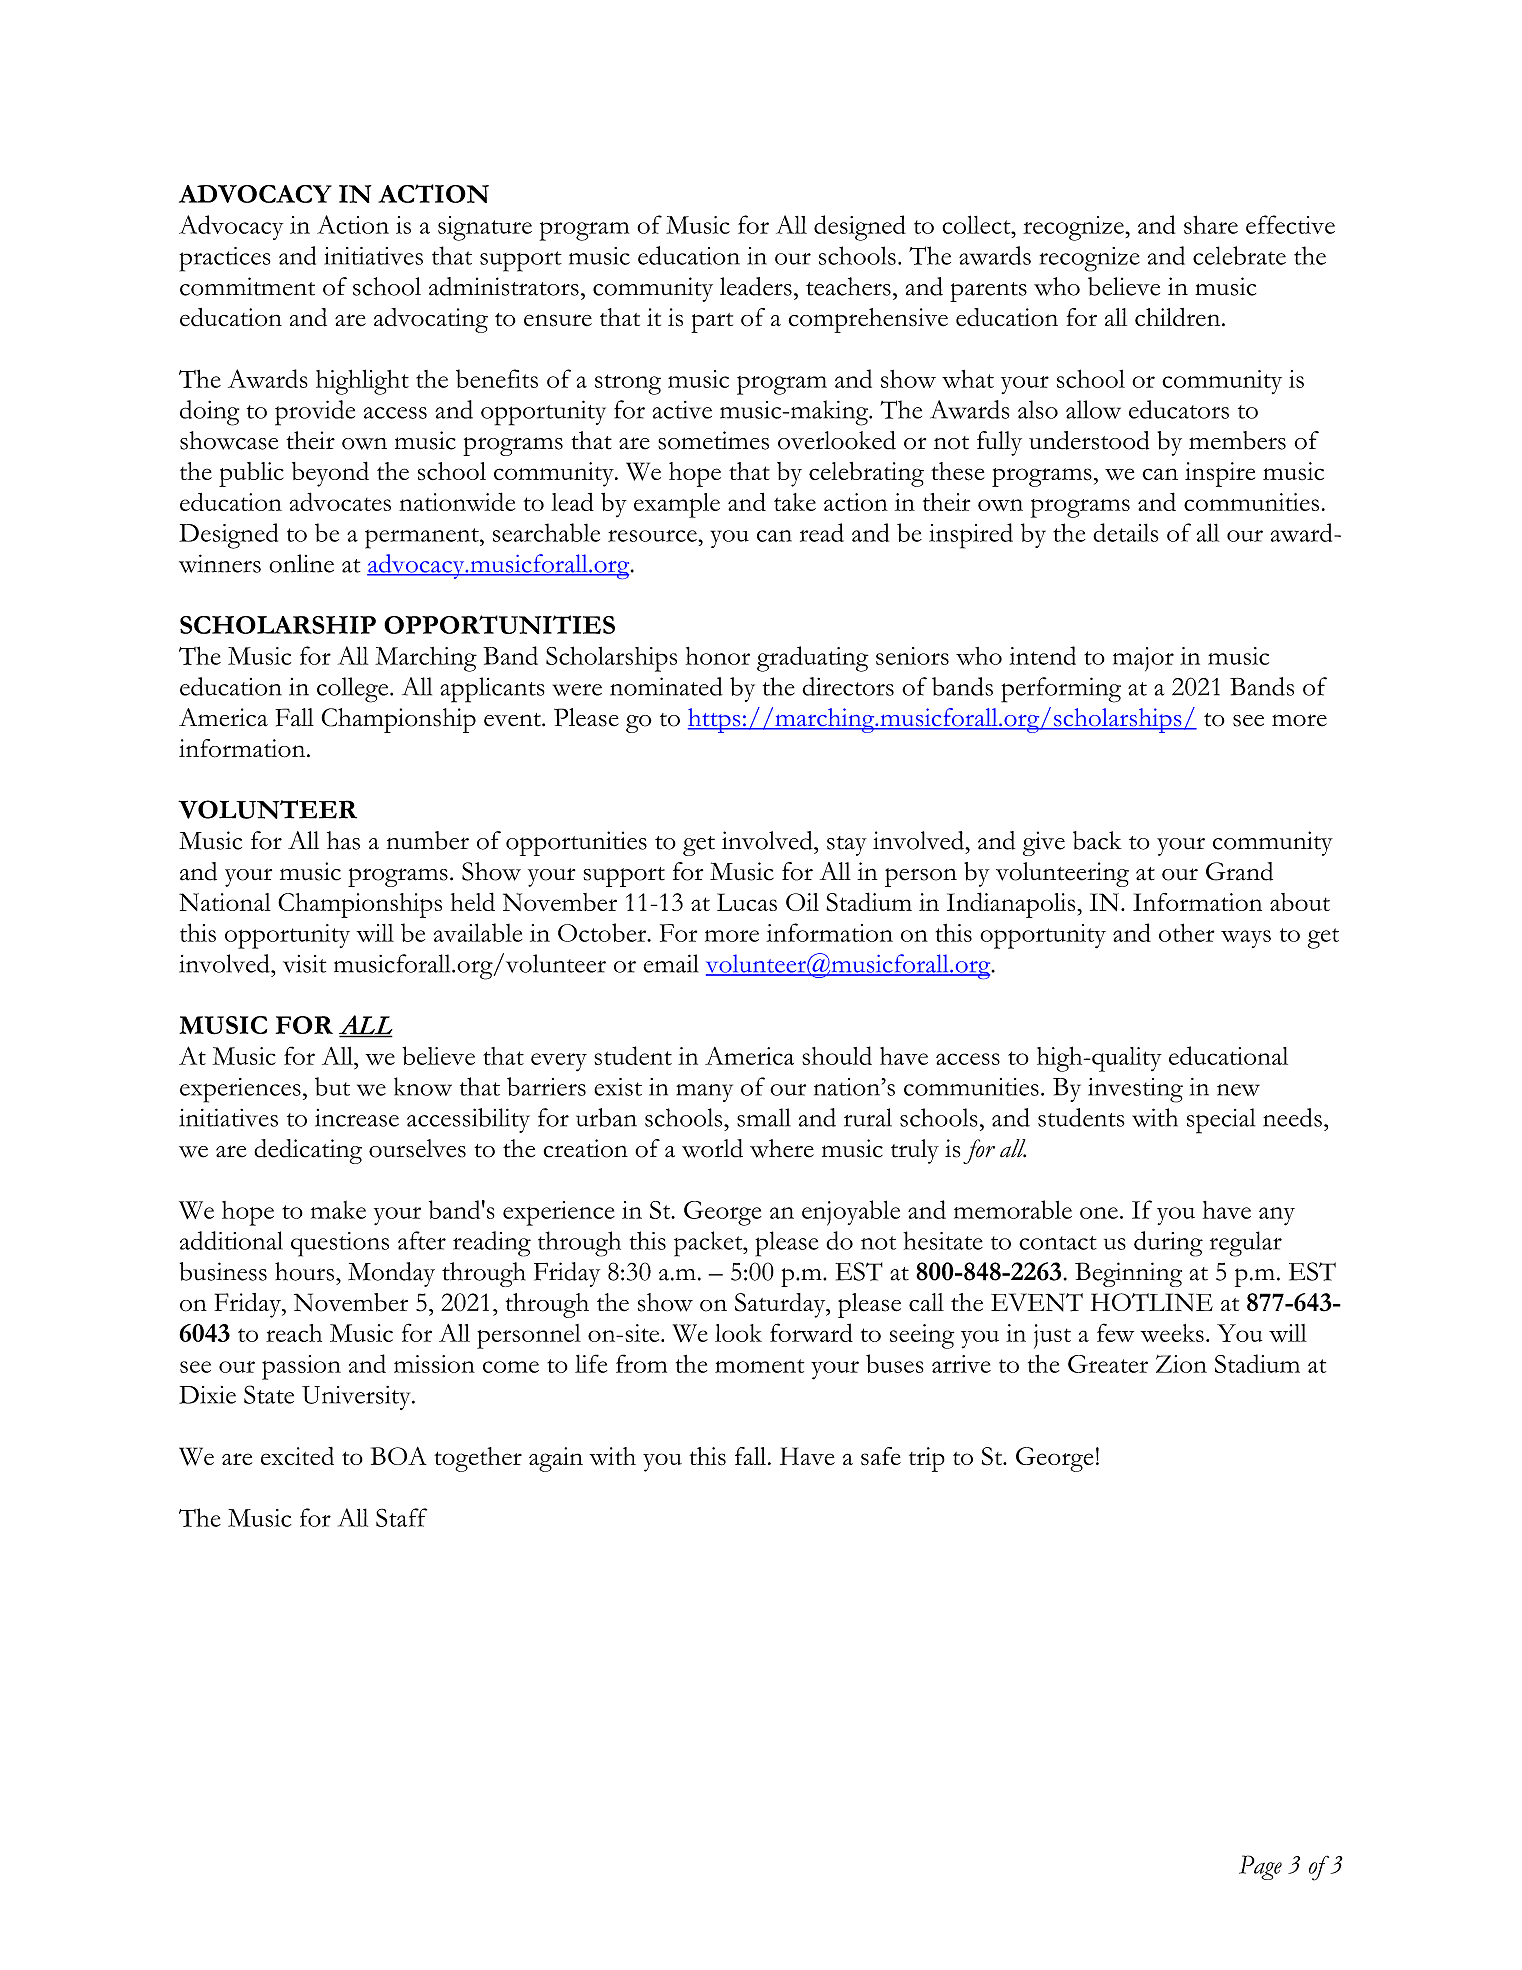 The image size is (1522, 1970). I want to click on hours, so click(304, 1271).
